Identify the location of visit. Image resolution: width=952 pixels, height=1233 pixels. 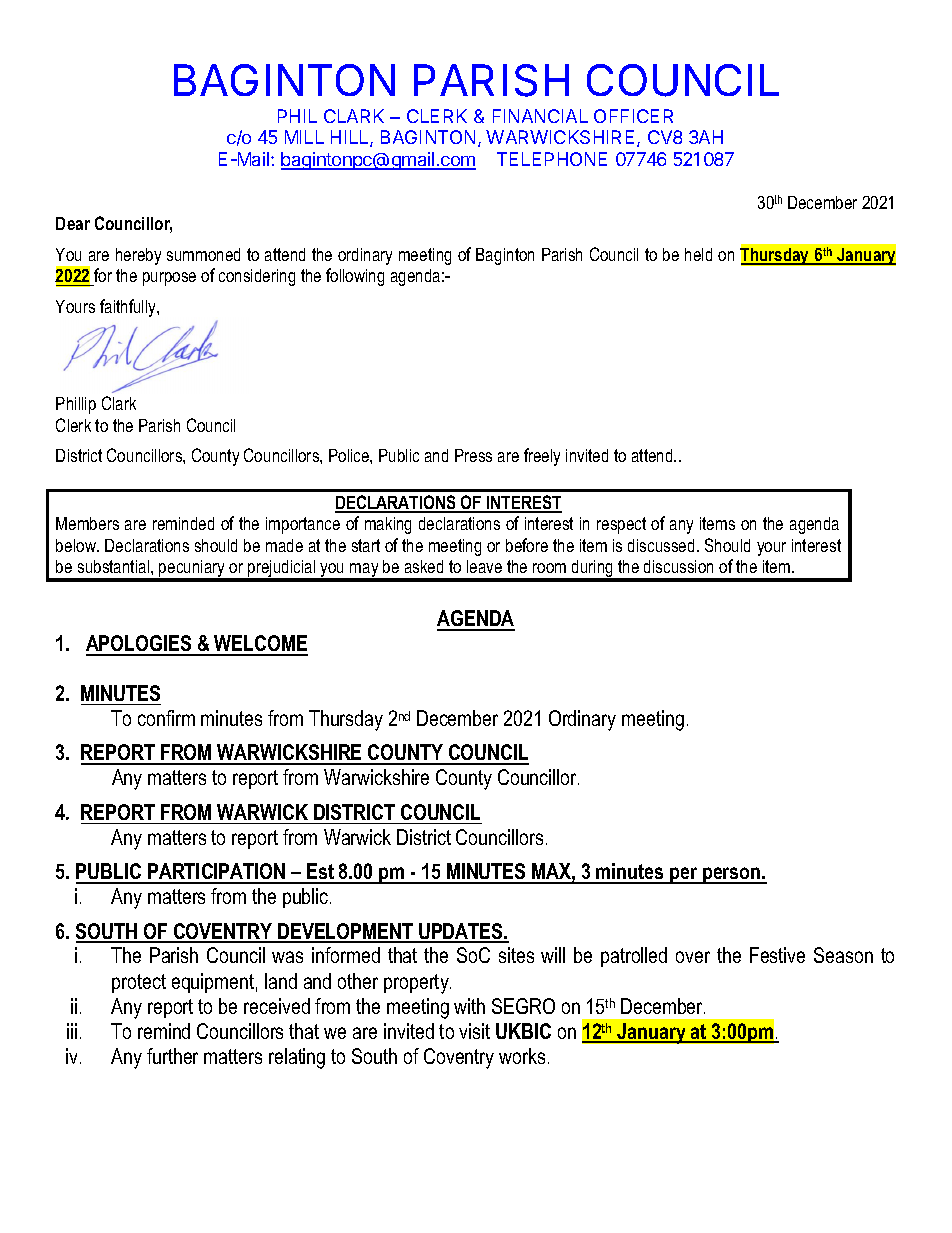
(474, 1031).
